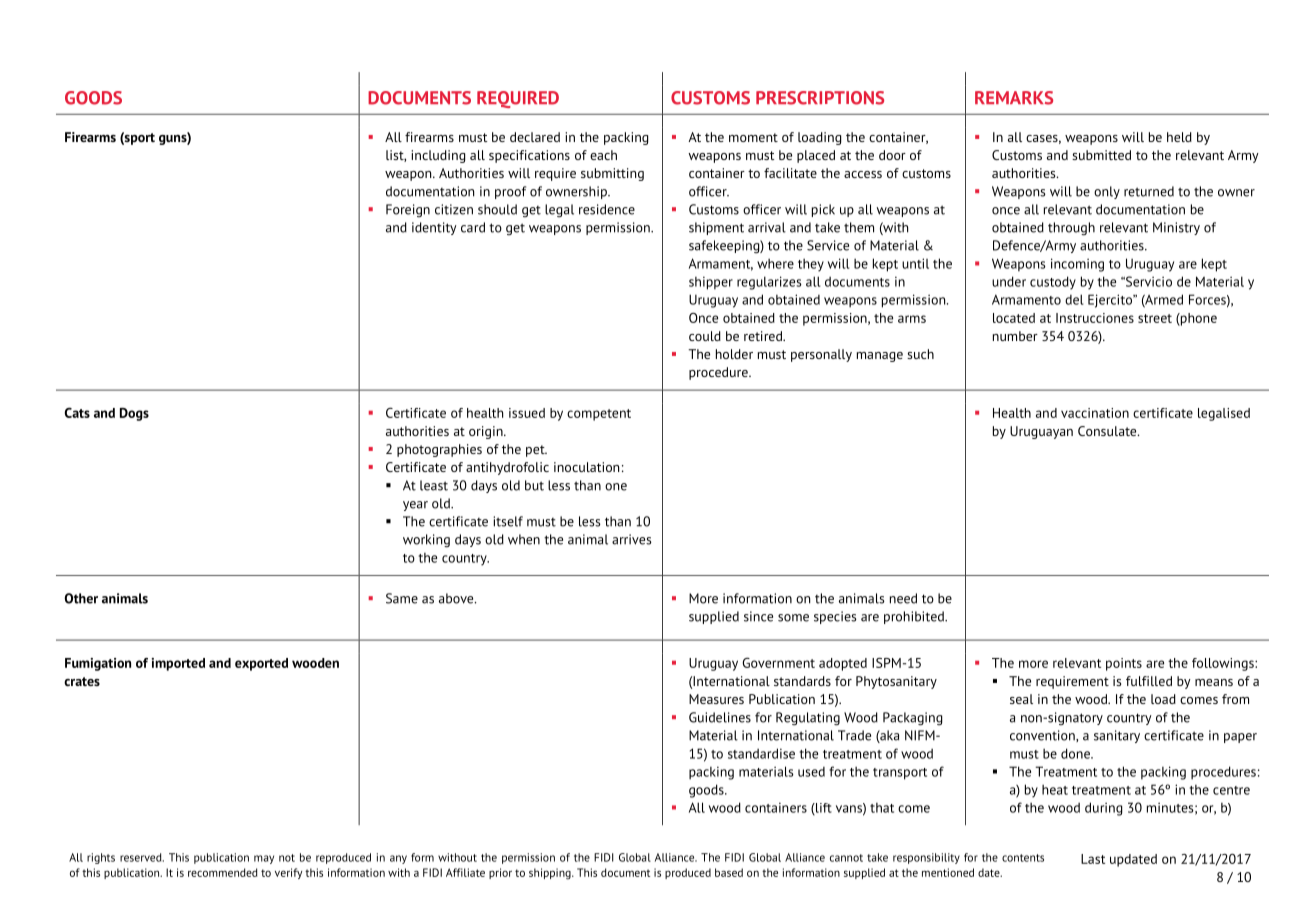  What do you see at coordinates (1093, 859) in the screenshot?
I see `Last` at bounding box center [1093, 859].
